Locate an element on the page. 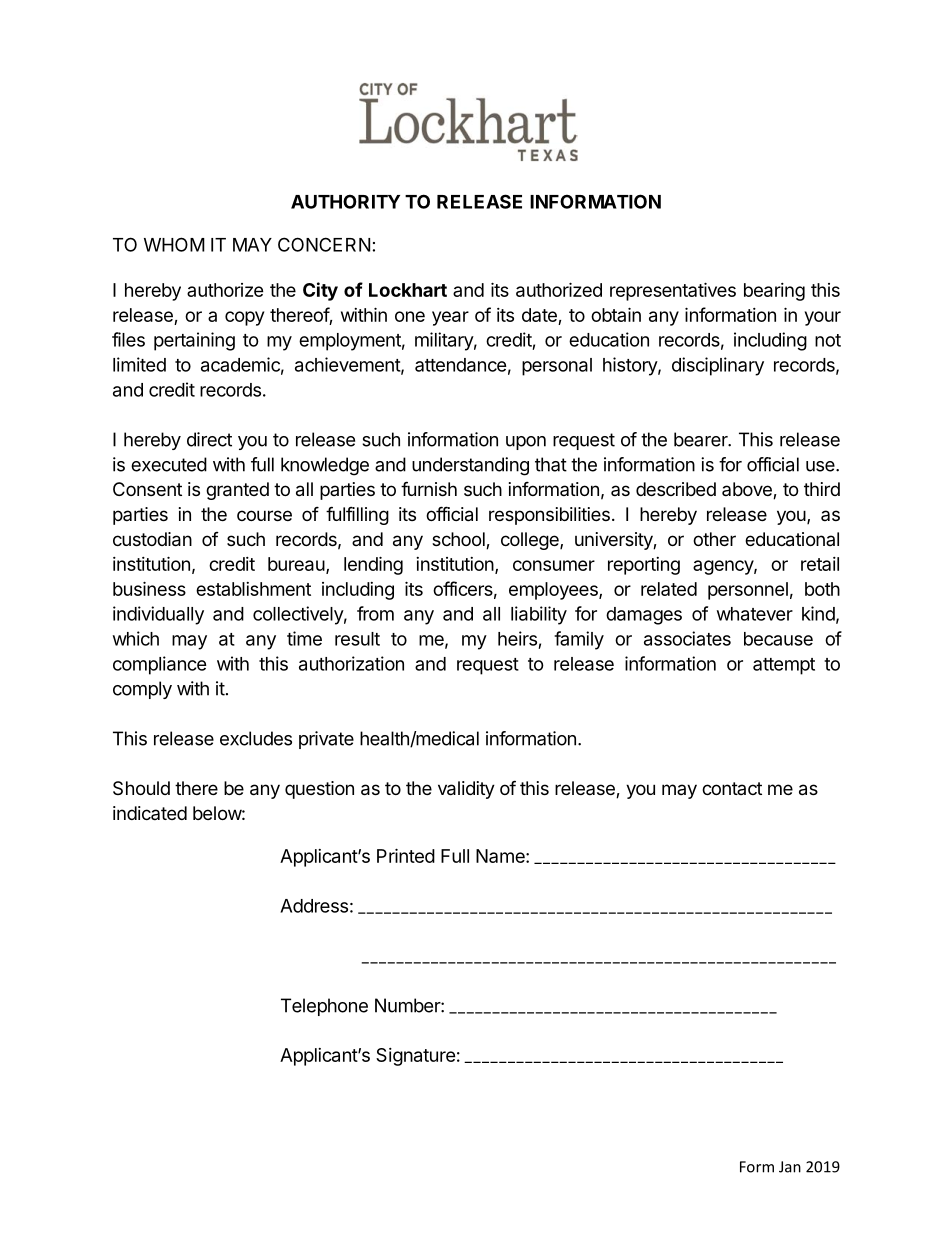  heirs is located at coordinates (517, 638).
